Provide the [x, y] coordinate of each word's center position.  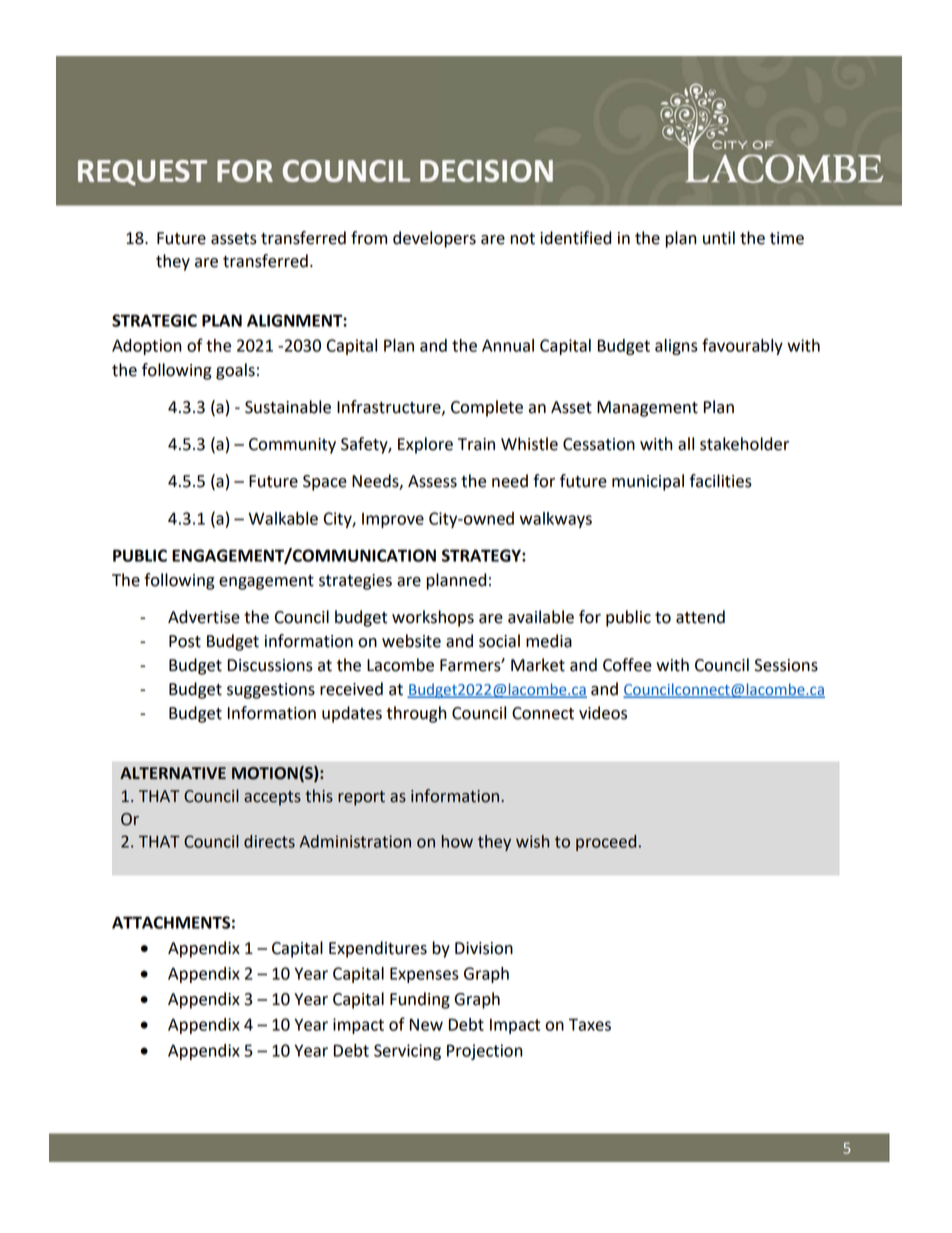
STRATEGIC [154, 320]
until [719, 238]
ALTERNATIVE [173, 773]
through [416, 714]
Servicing [407, 1052]
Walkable [283, 518]
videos [603, 713]
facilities [721, 481]
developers [434, 239]
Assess [432, 481]
